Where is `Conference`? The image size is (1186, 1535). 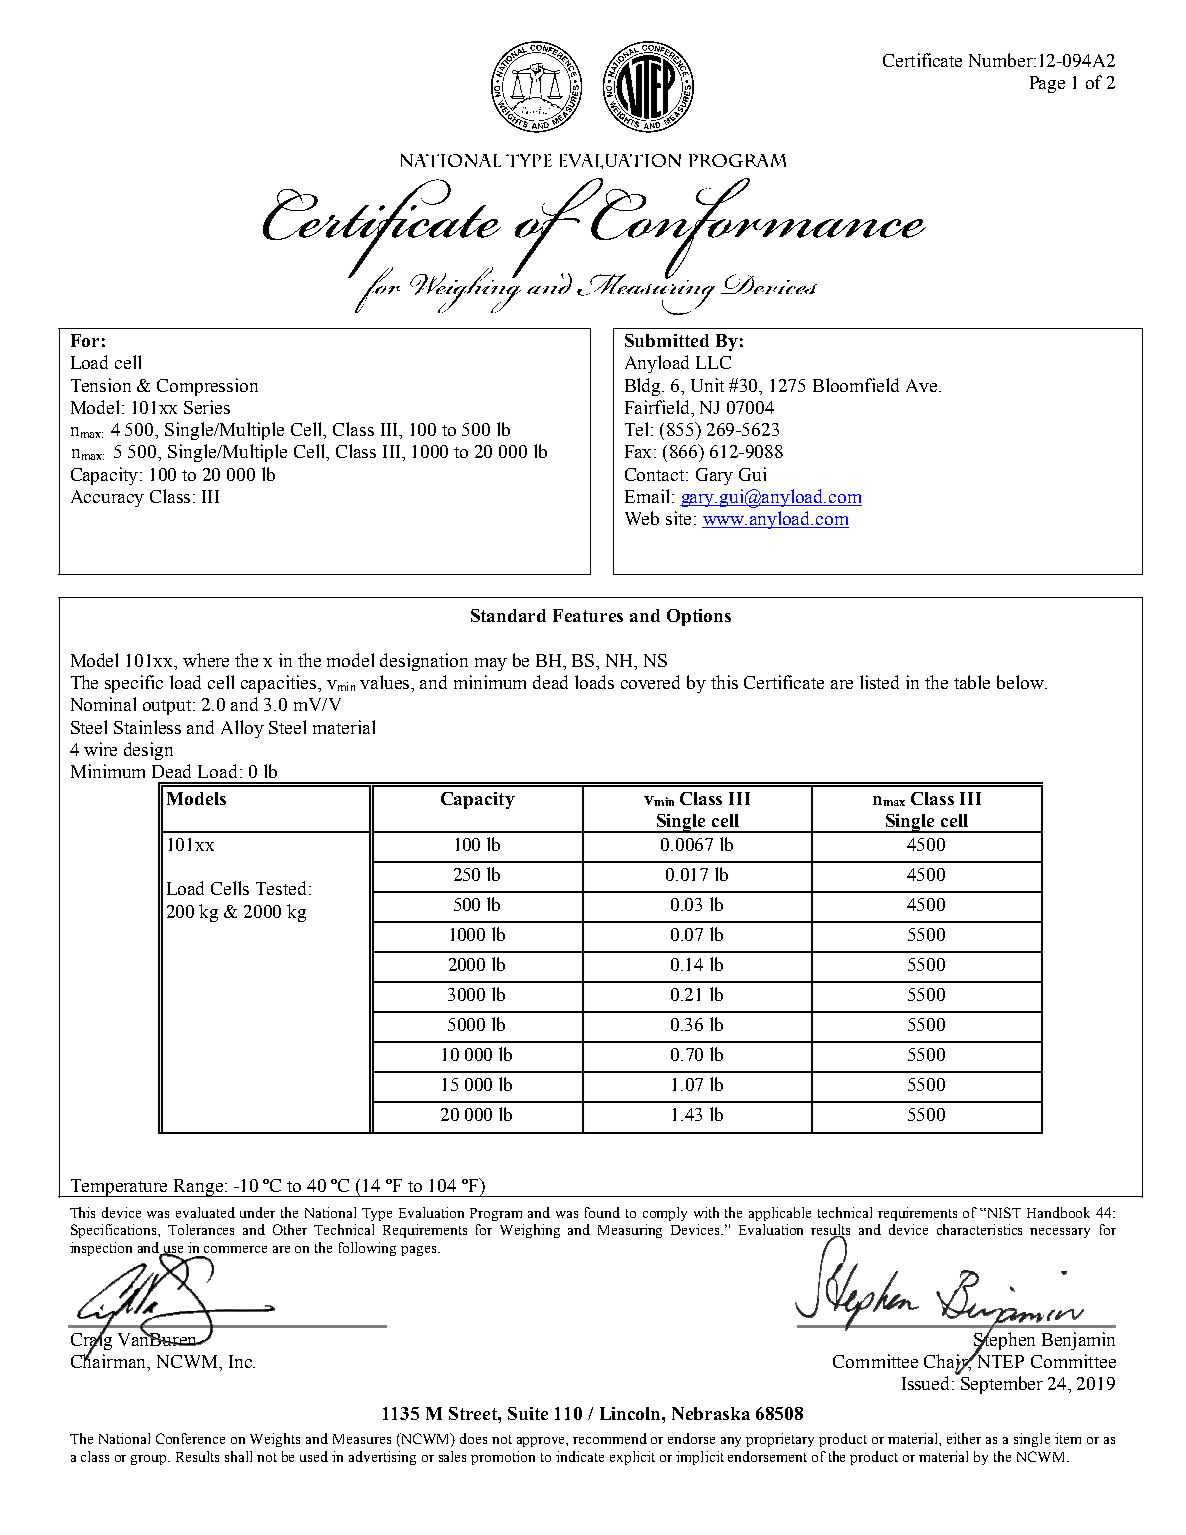
Conference is located at coordinates (190, 1438).
